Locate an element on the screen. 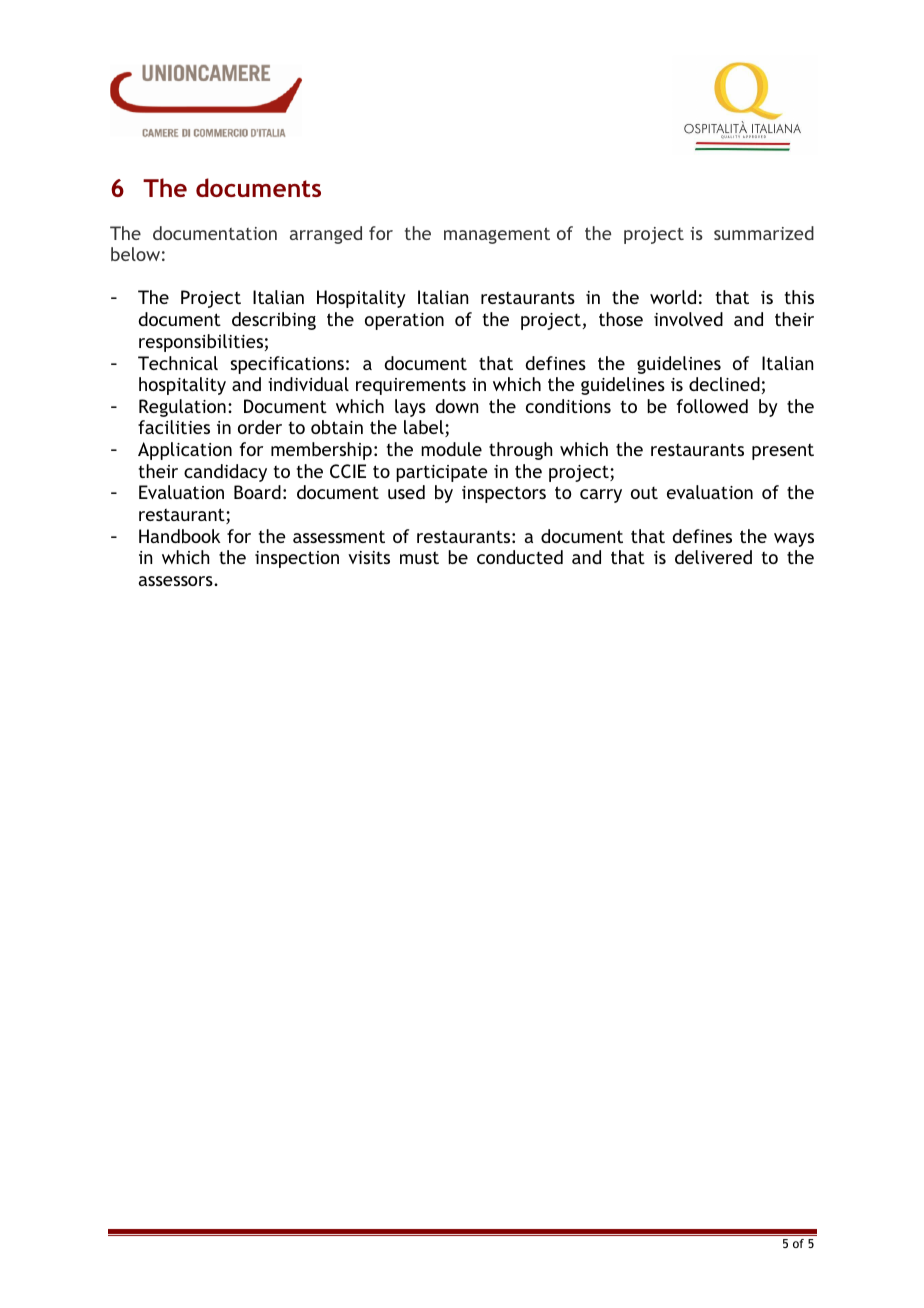 This screenshot has height=1308, width=924. followed is located at coordinates (712, 406).
